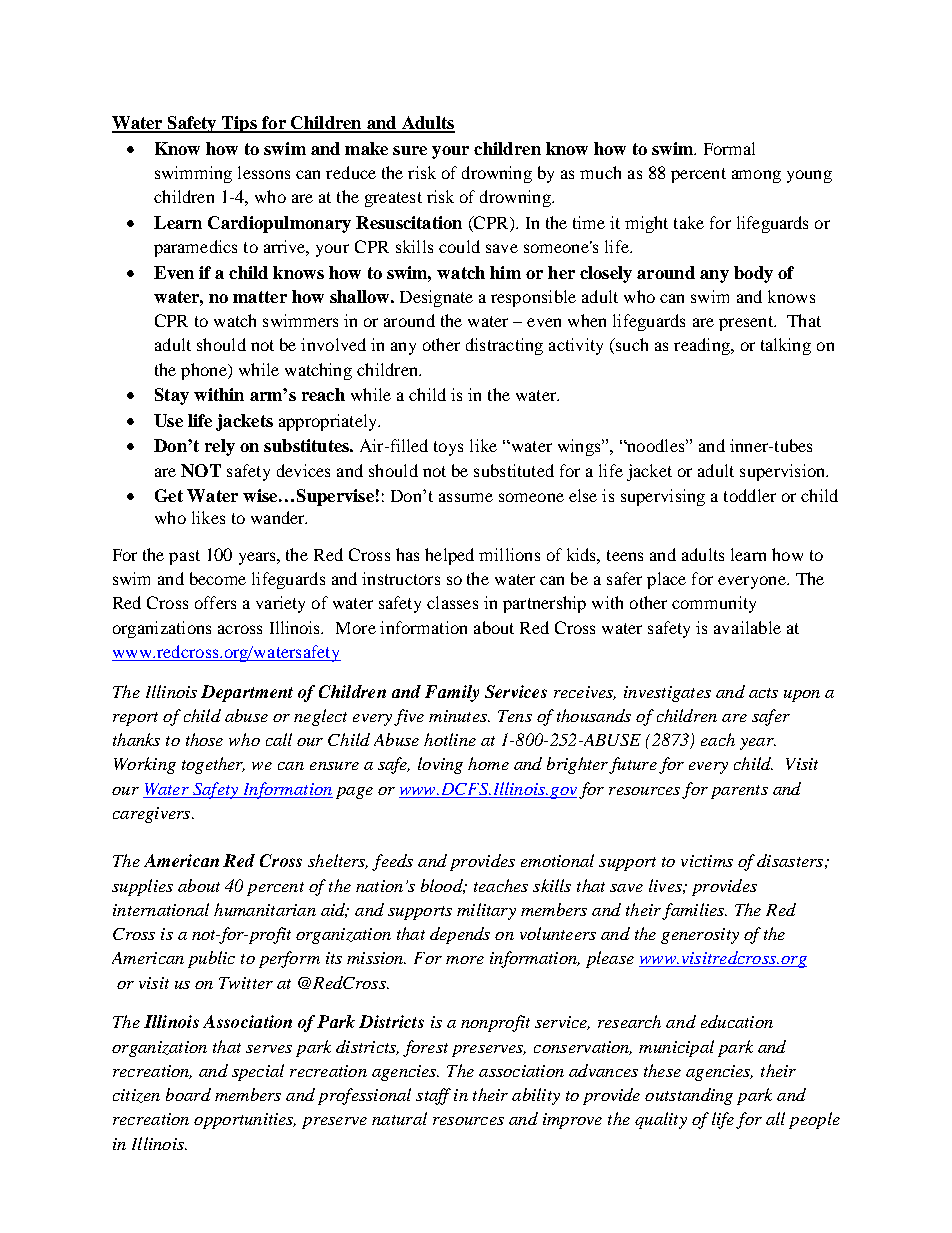  What do you see at coordinates (433, 1096) in the document?
I see `staff` at bounding box center [433, 1096].
